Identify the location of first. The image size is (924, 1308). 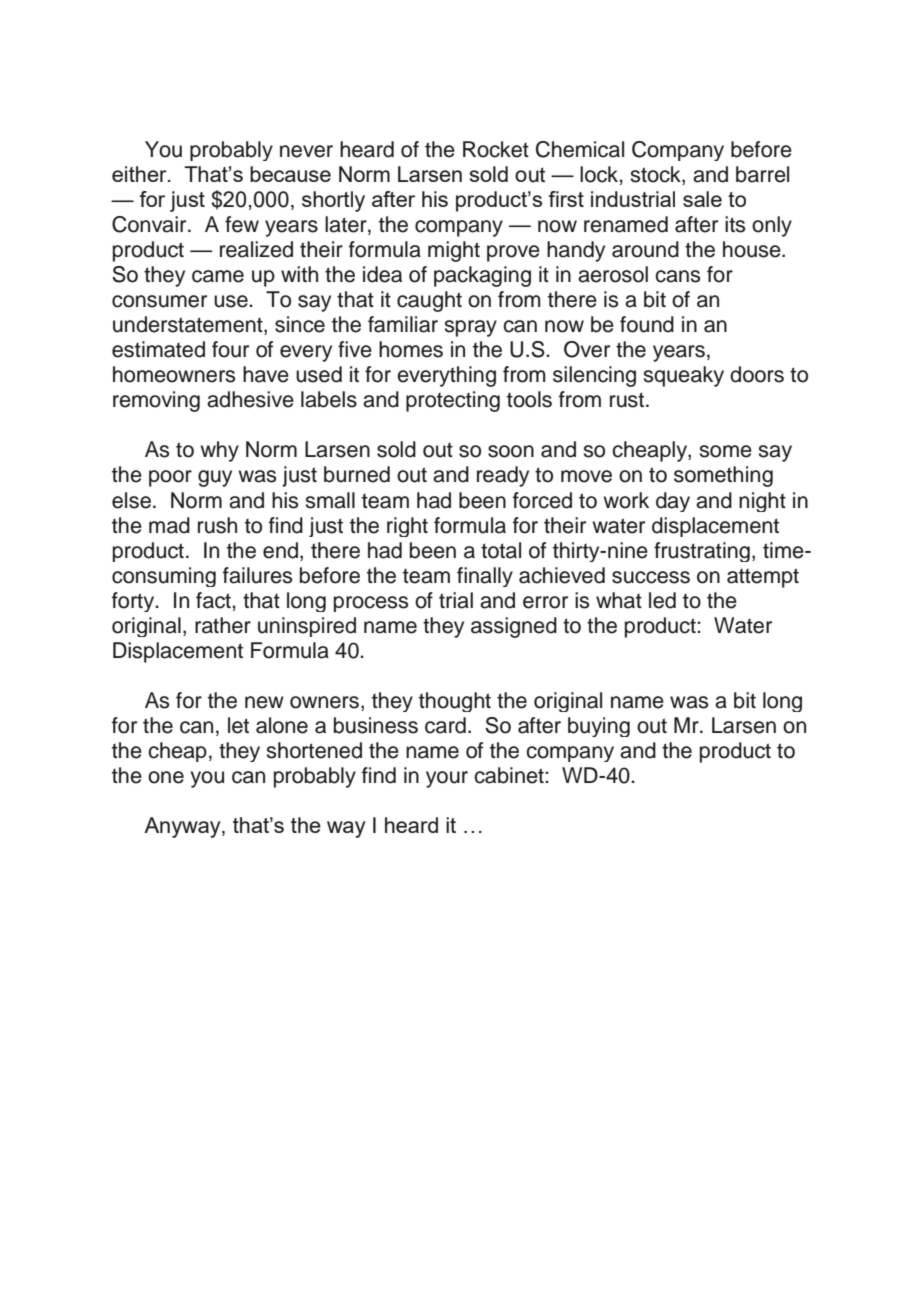
(566, 199).
